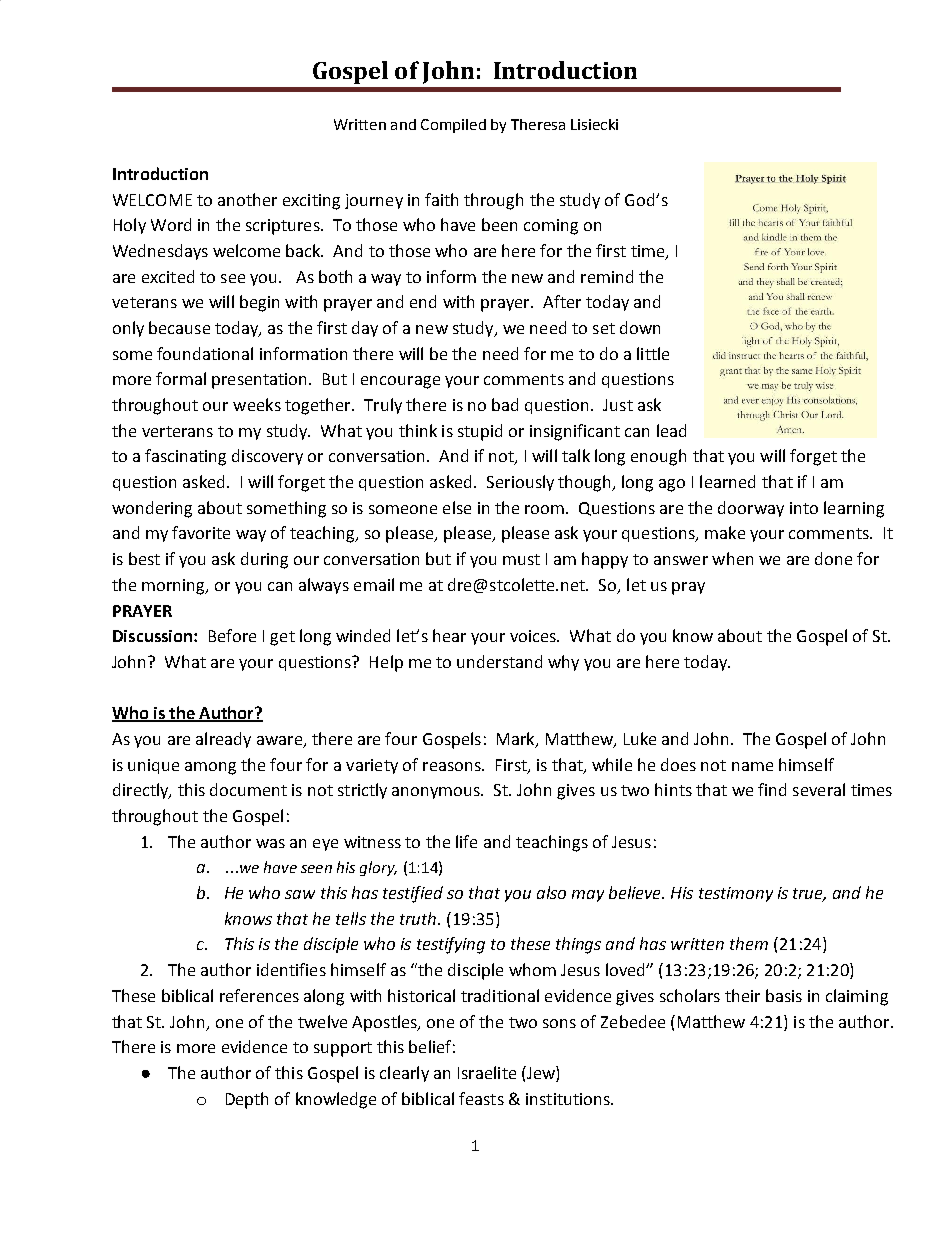 The height and width of the page is (1233, 952). What do you see at coordinates (247, 1100) in the page?
I see `Depth` at bounding box center [247, 1100].
